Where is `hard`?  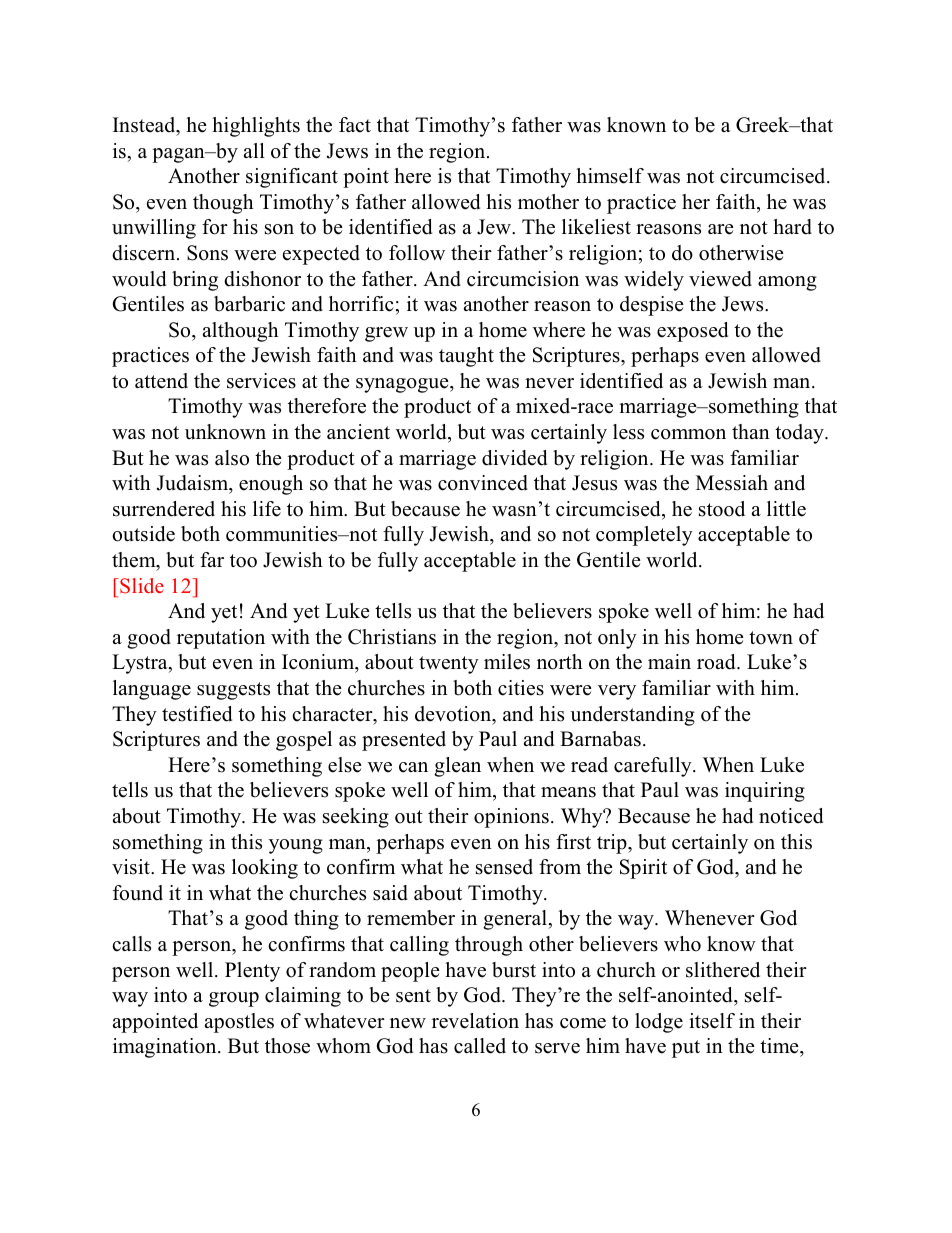 hard is located at coordinates (792, 227).
